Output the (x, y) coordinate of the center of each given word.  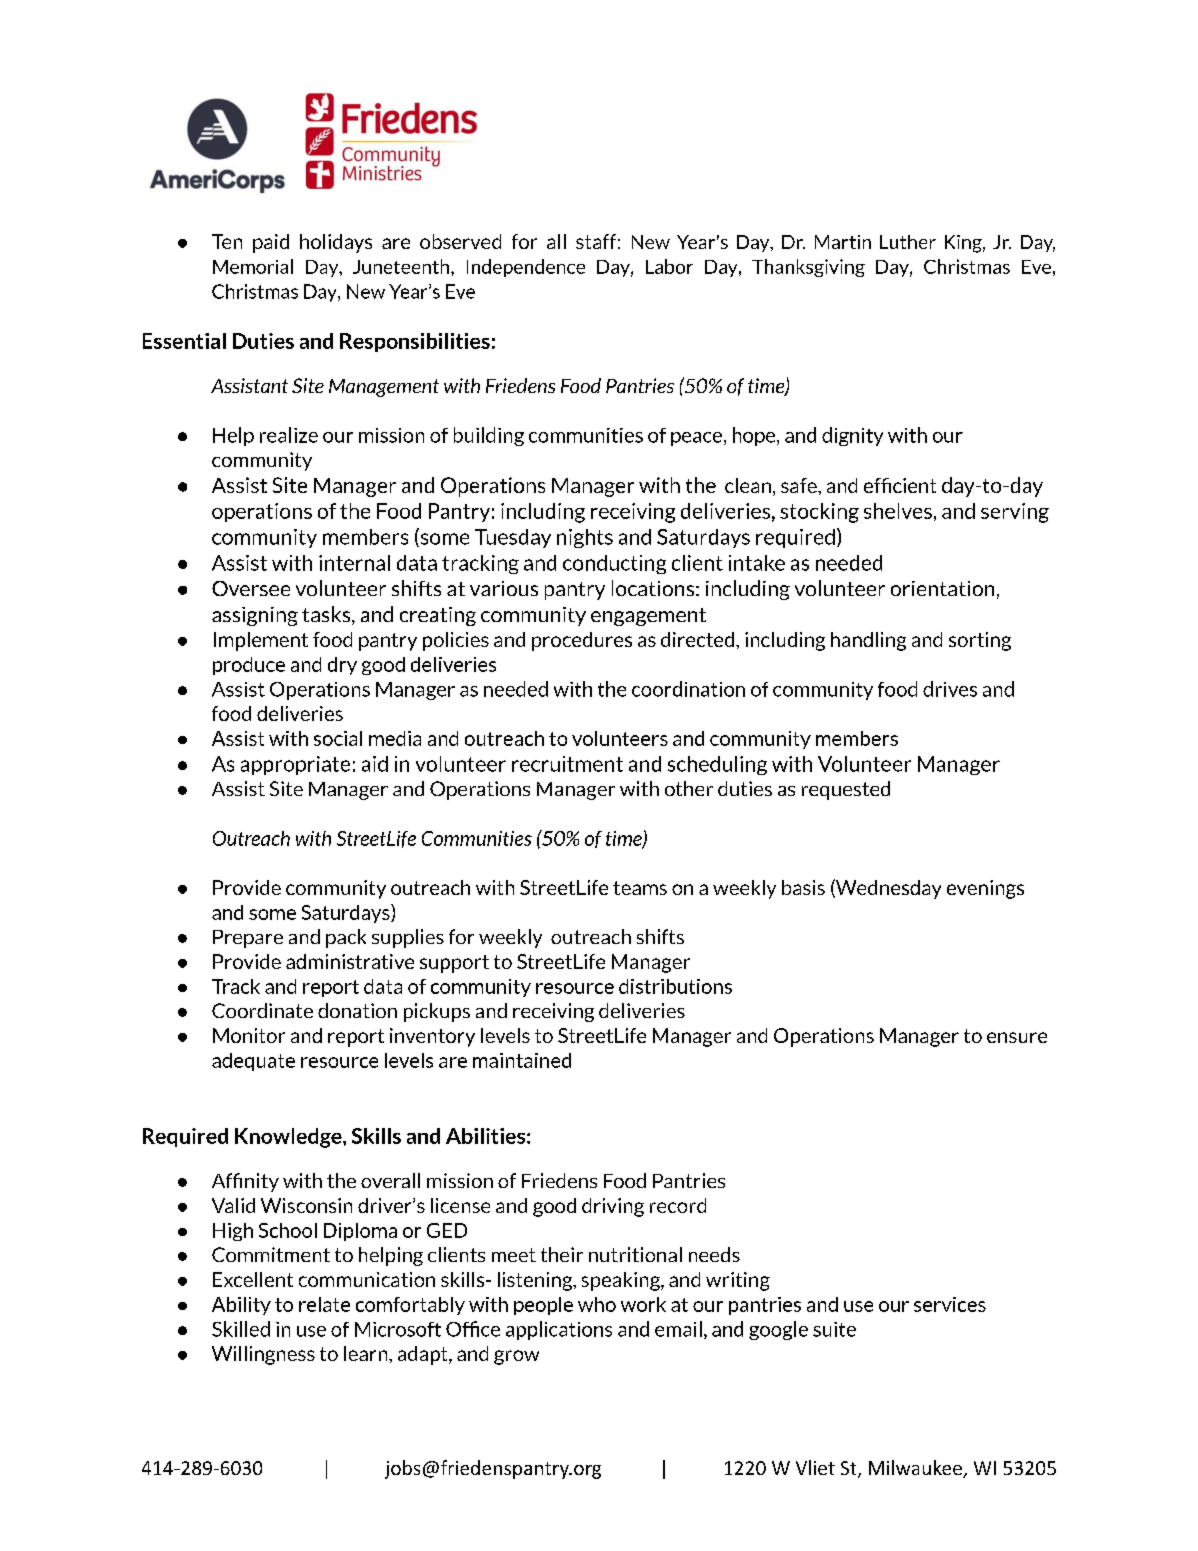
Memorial (253, 266)
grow (516, 1357)
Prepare (248, 939)
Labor (669, 266)
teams (640, 888)
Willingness (263, 1355)
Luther (908, 242)
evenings (985, 889)
